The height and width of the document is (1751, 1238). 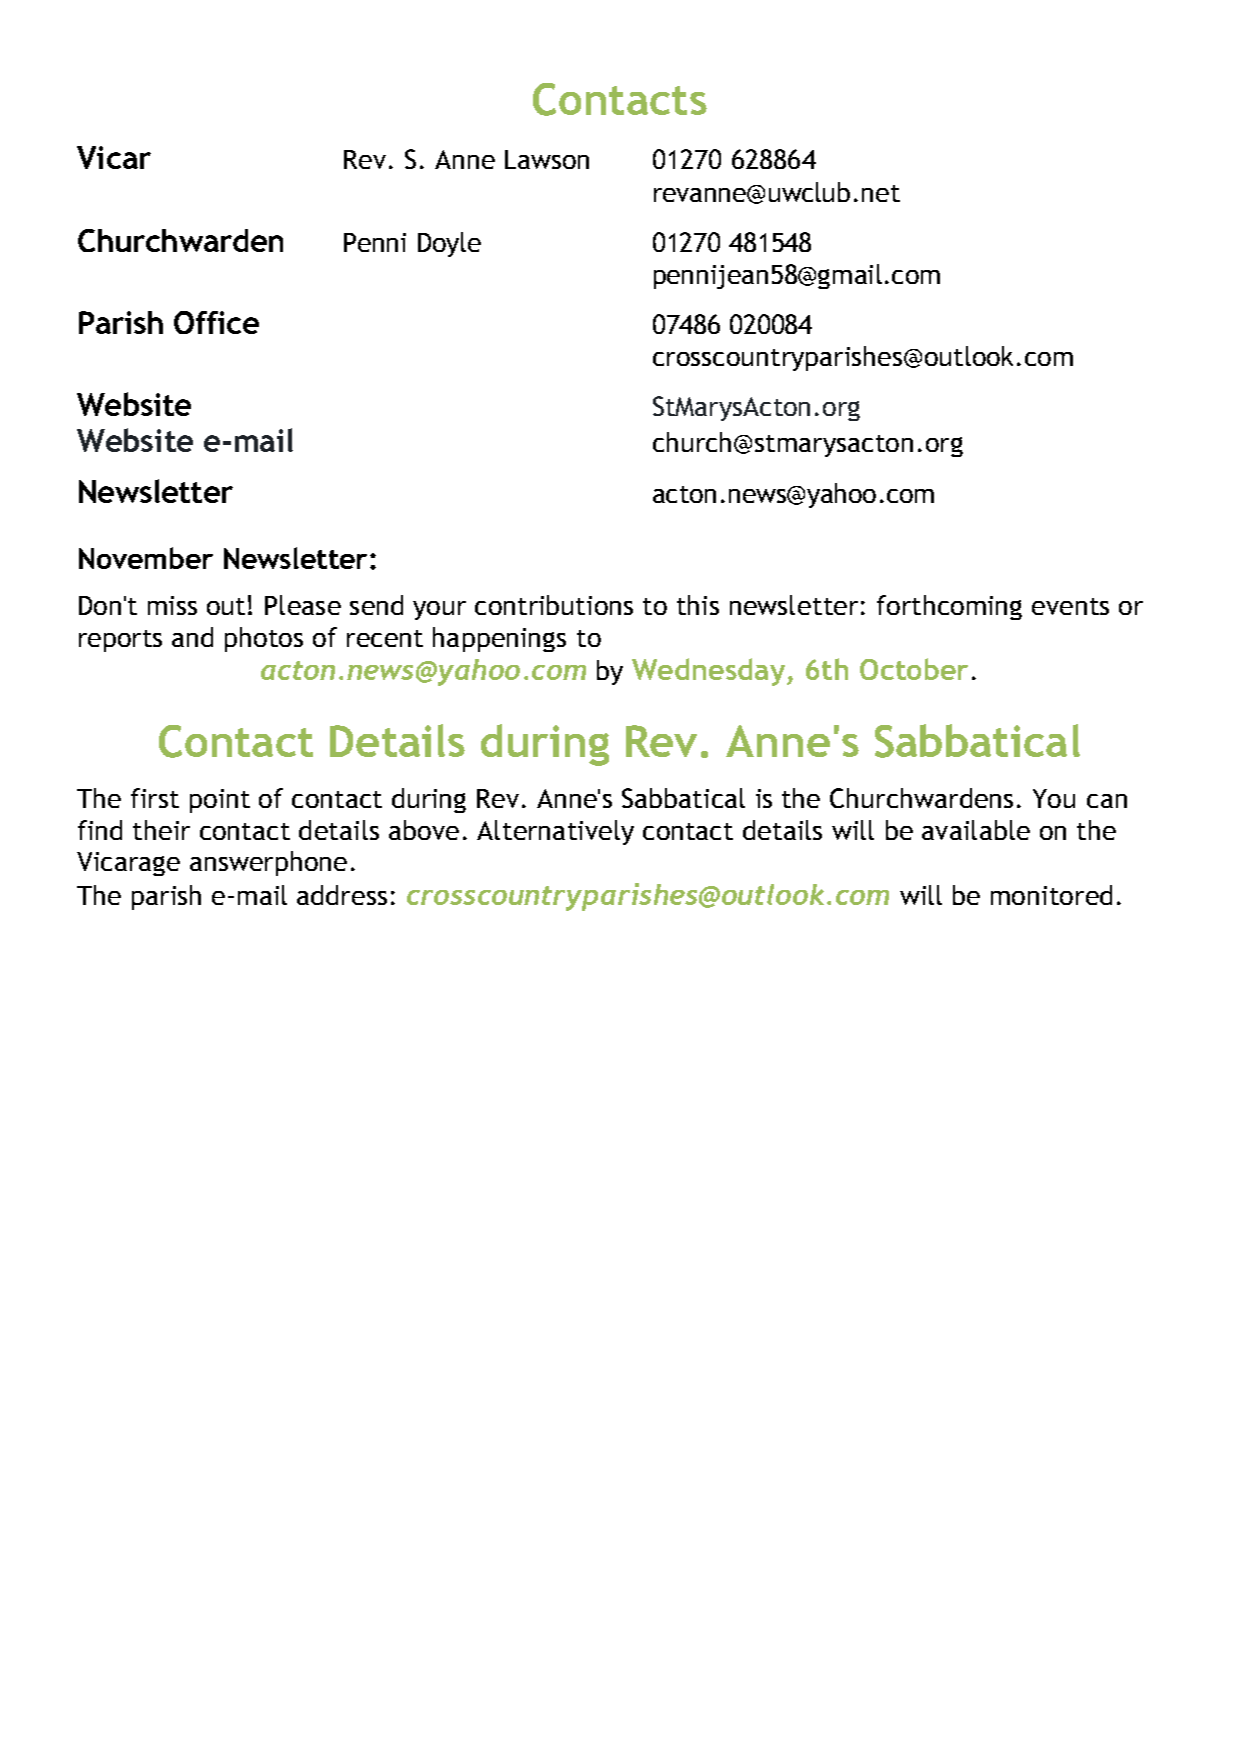 What do you see at coordinates (146, 558) in the document?
I see `November` at bounding box center [146, 558].
